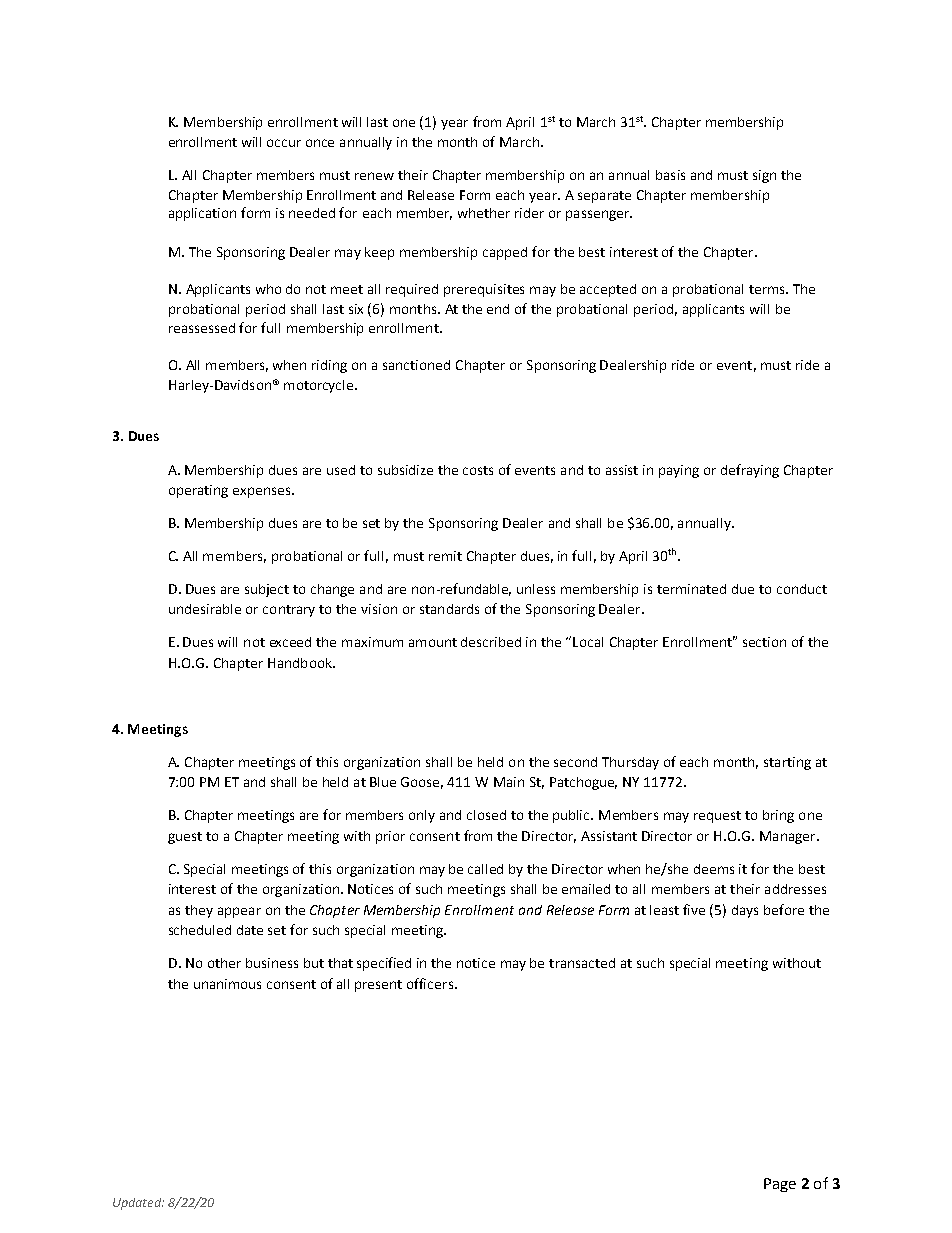 The image size is (952, 1233). What do you see at coordinates (679, 471) in the screenshot?
I see `paying` at bounding box center [679, 471].
